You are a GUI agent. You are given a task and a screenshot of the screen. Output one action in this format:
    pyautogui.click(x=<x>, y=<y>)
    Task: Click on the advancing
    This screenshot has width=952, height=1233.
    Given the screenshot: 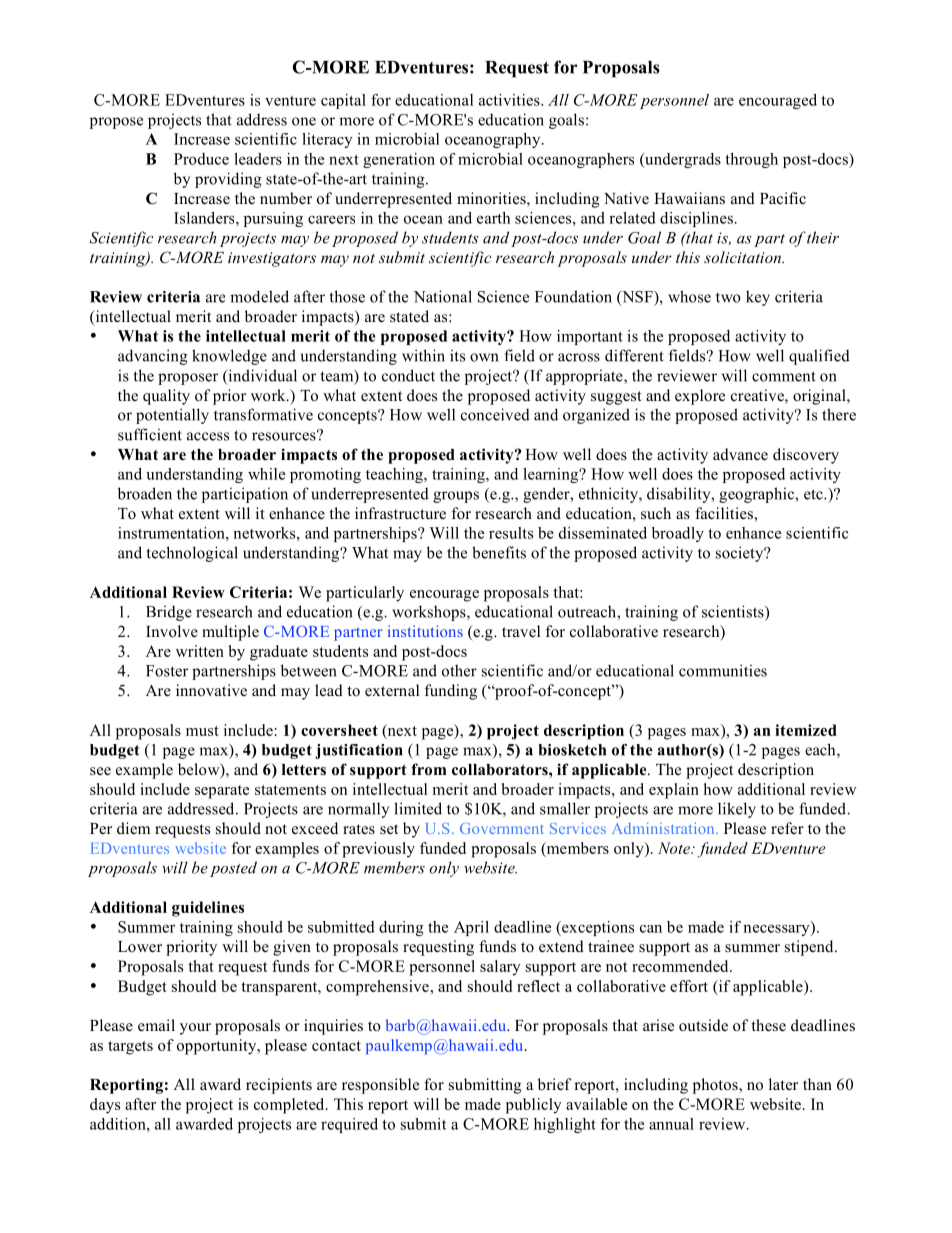 What is the action you would take?
    pyautogui.click(x=153, y=357)
